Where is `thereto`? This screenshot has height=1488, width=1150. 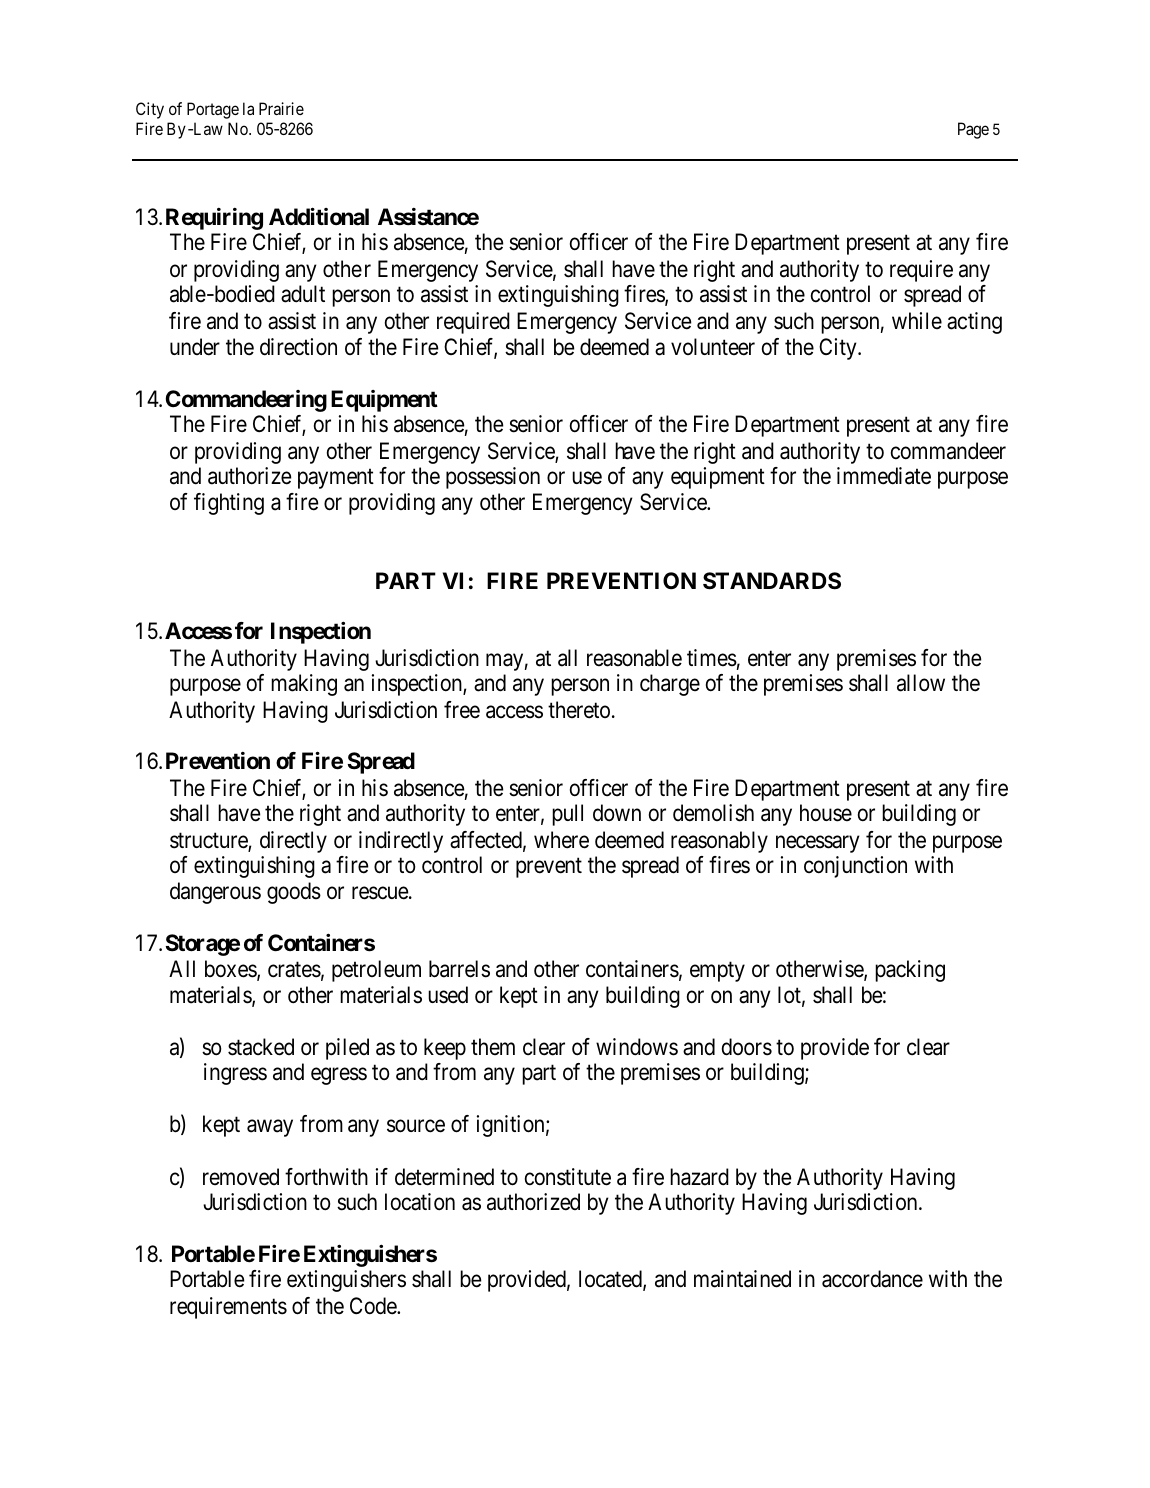 thereto is located at coordinates (579, 710).
